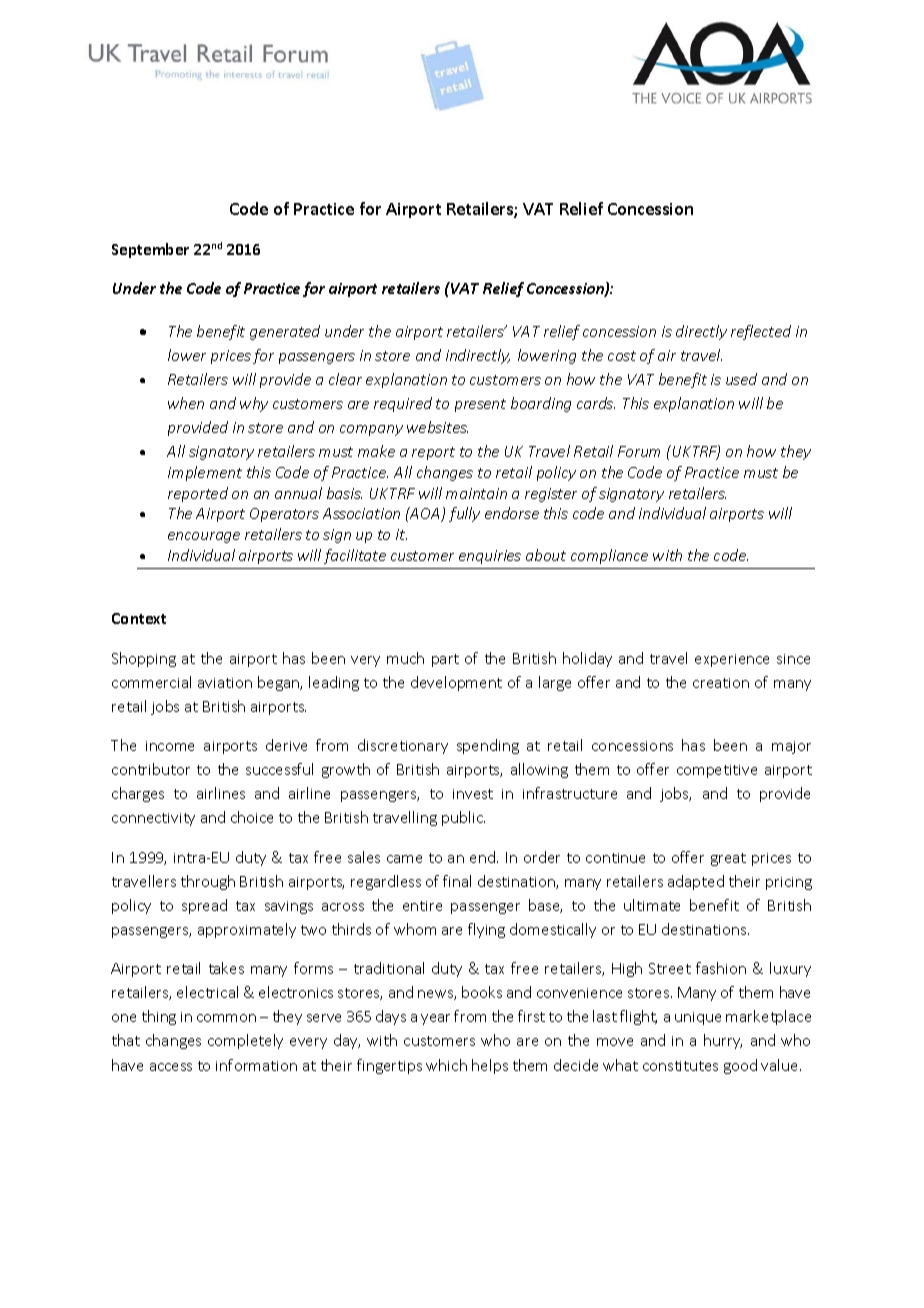 This screenshot has height=1308, width=924. I want to click on implement, so click(205, 473).
